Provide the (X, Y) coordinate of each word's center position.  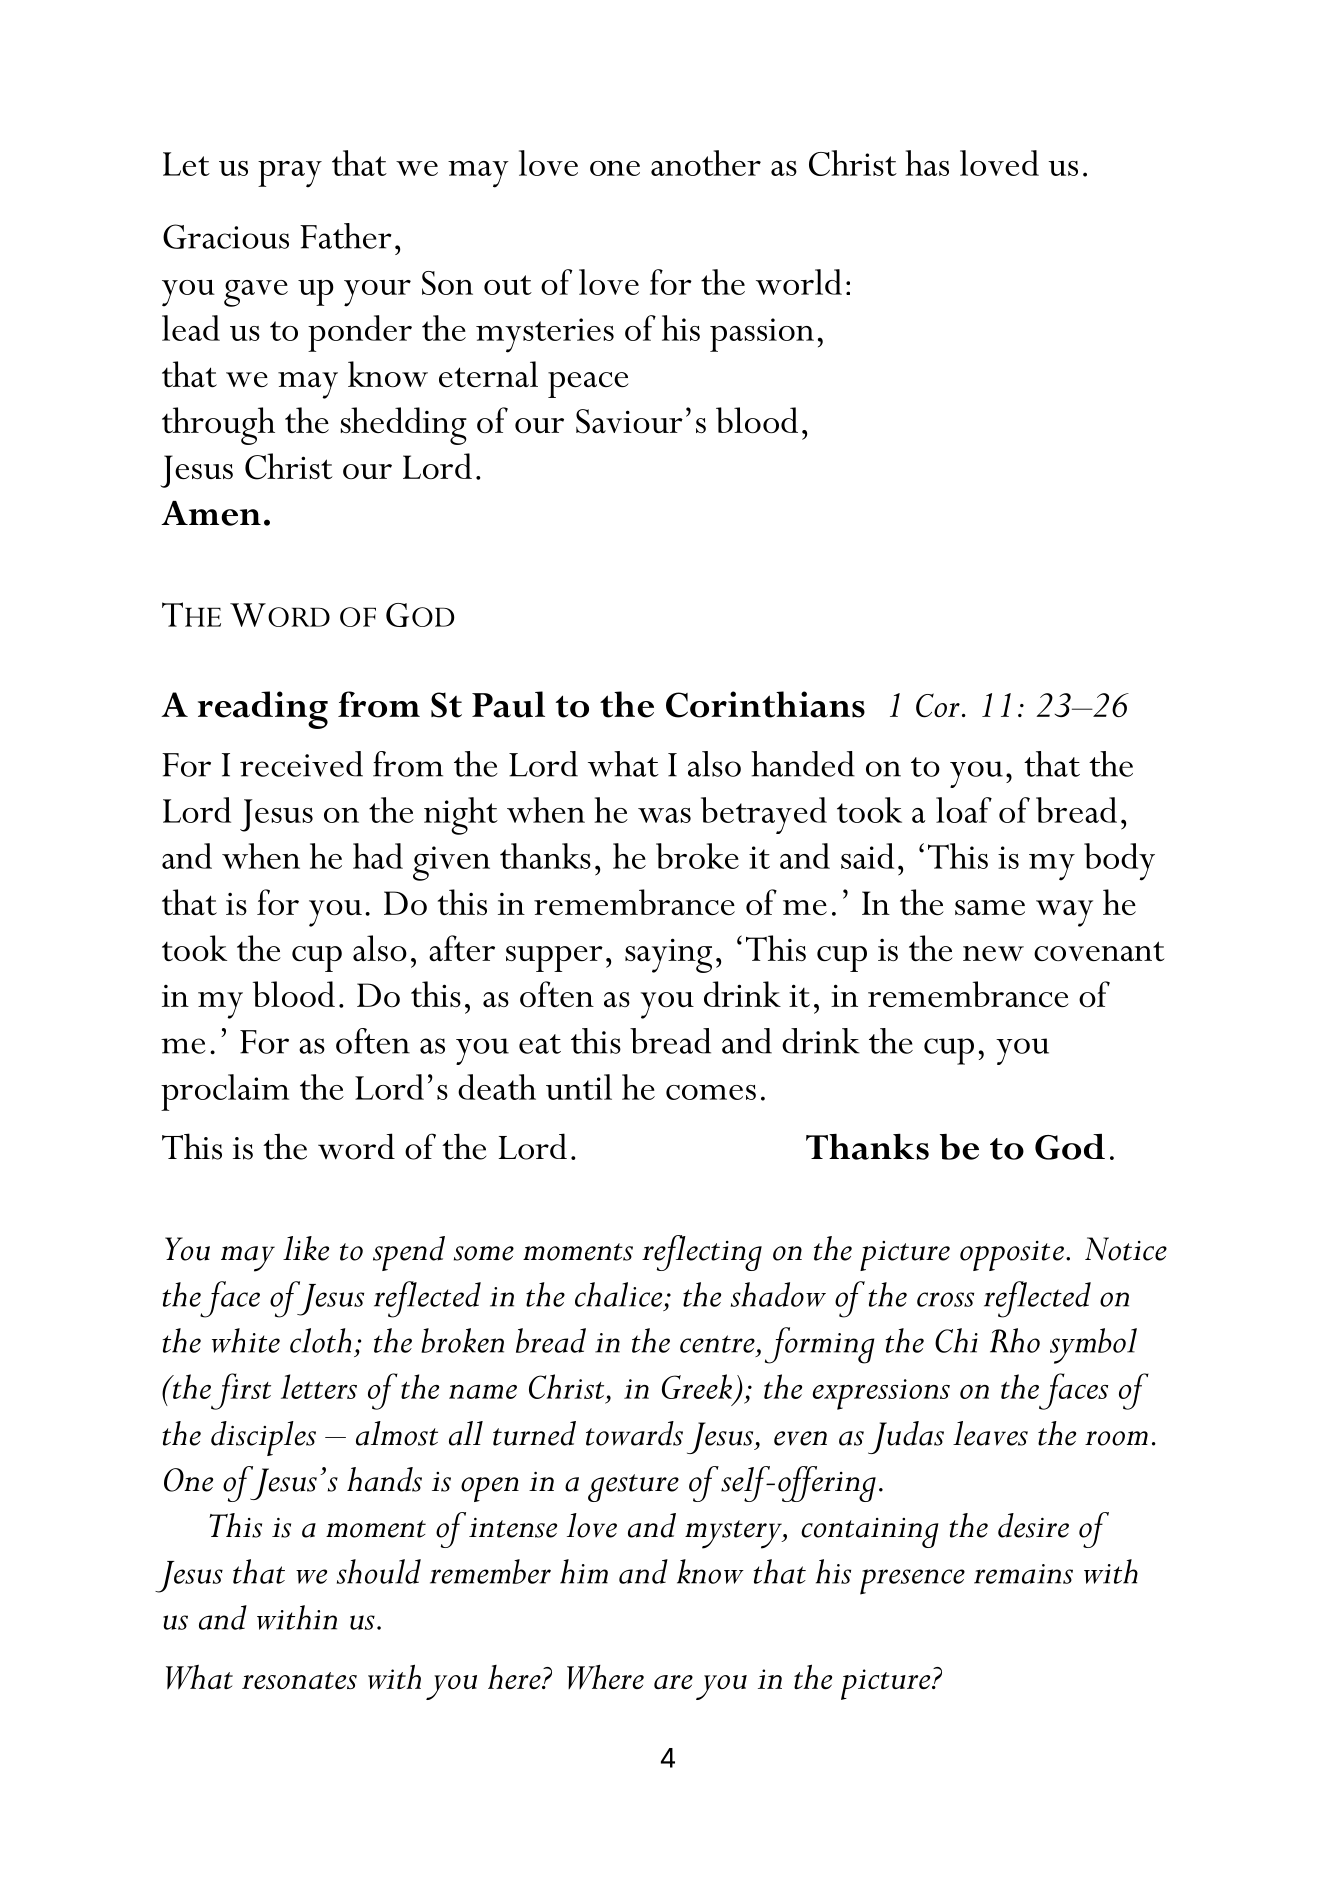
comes (711, 1092)
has (927, 163)
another (706, 163)
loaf (964, 810)
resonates (299, 1680)
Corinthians (765, 704)
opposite (1012, 1256)
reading (263, 710)
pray (290, 174)
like (306, 1248)
